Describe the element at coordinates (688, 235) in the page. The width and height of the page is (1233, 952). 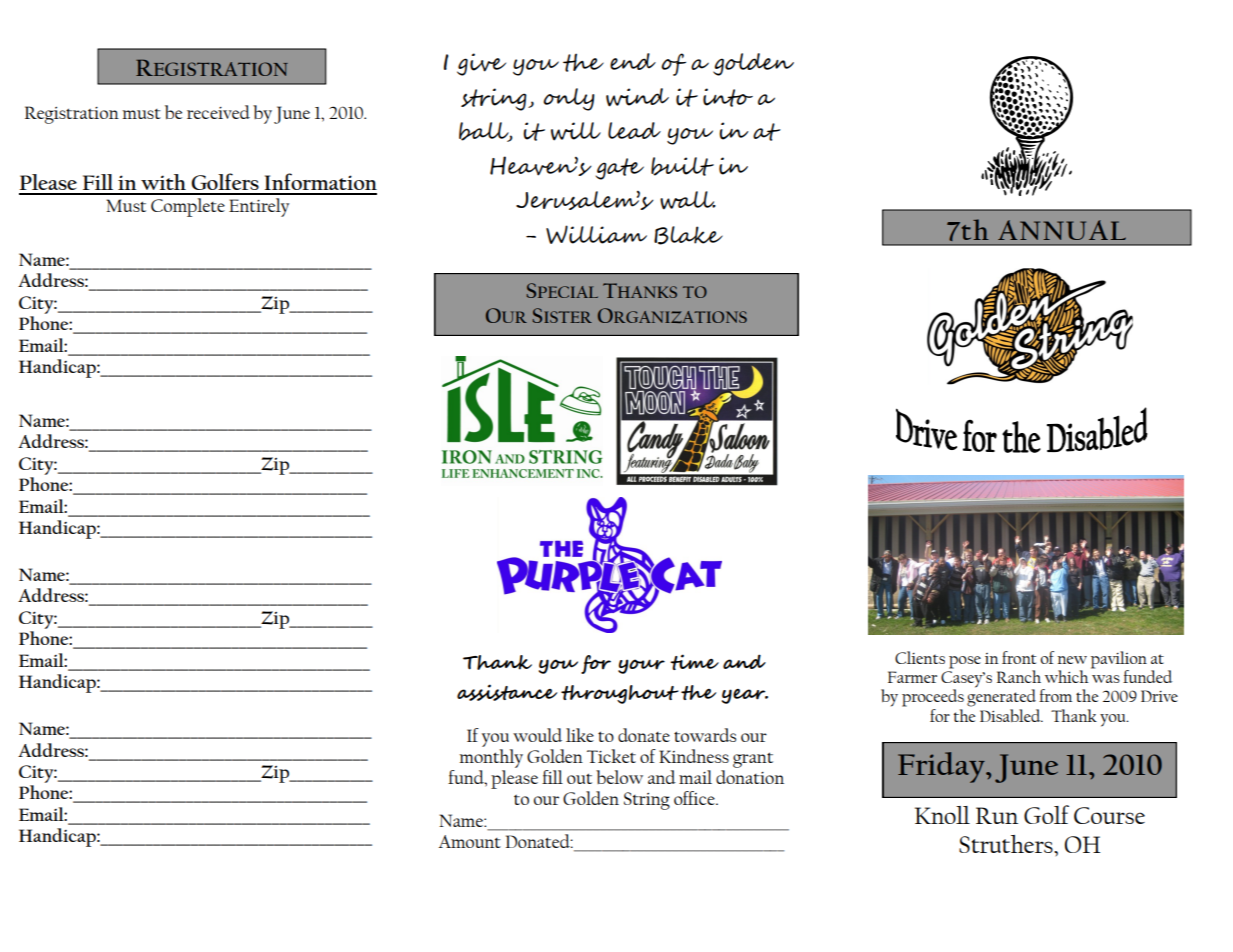
I see `Blake` at that location.
